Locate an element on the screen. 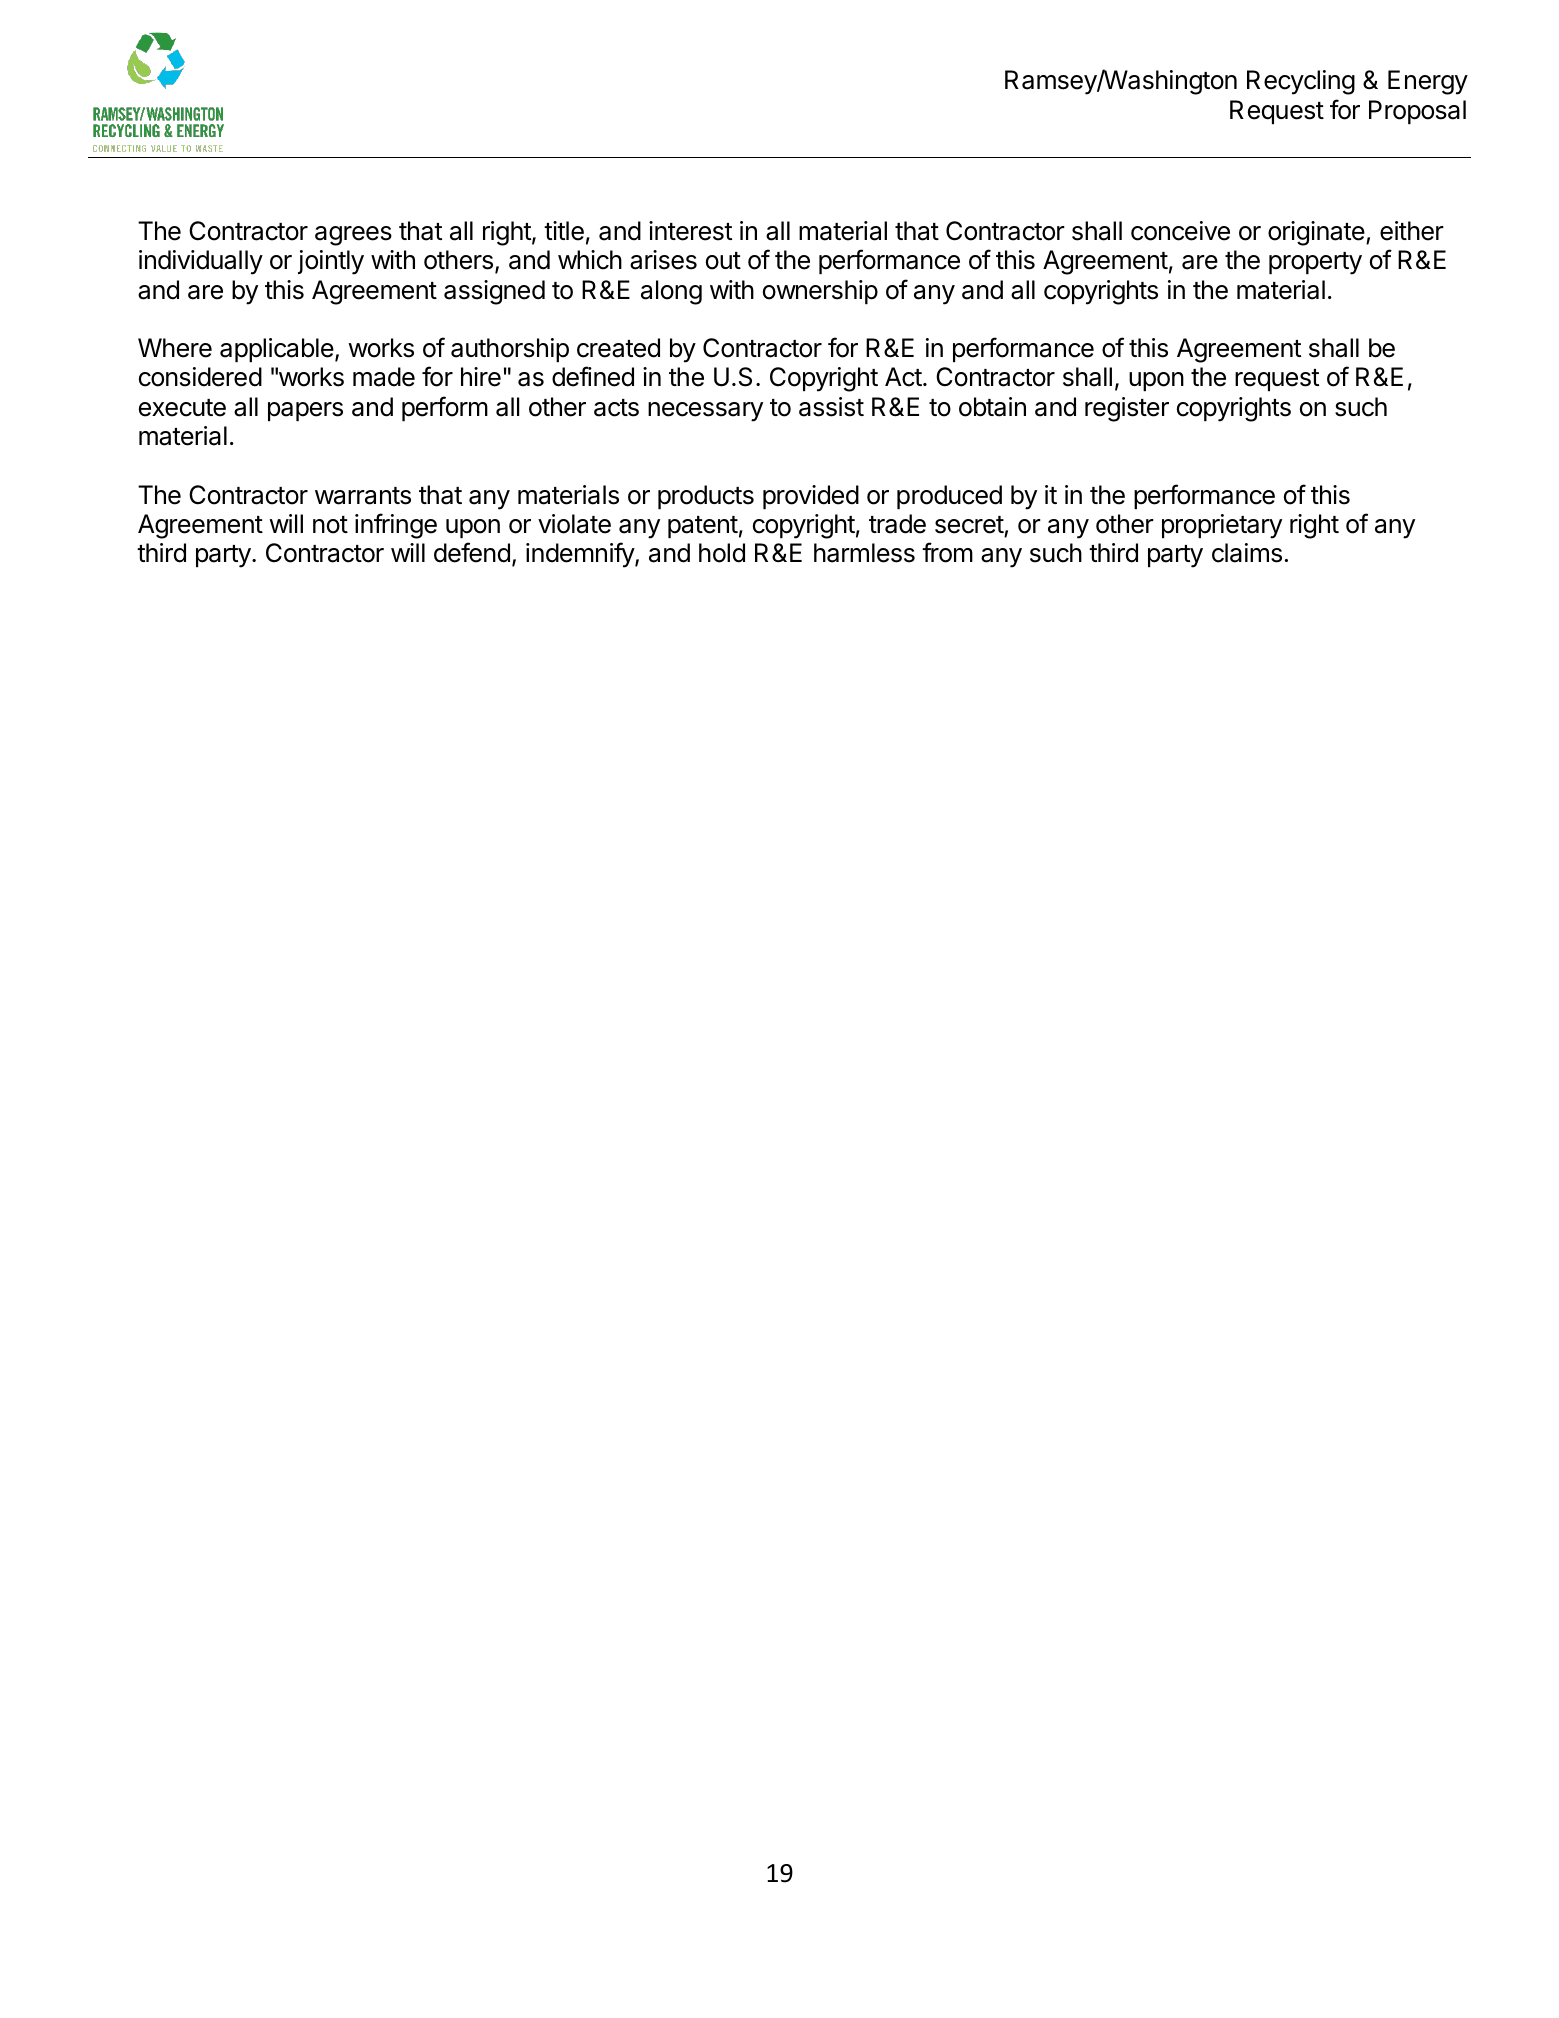 The width and height of the screenshot is (1559, 2018). ownership is located at coordinates (820, 292).
